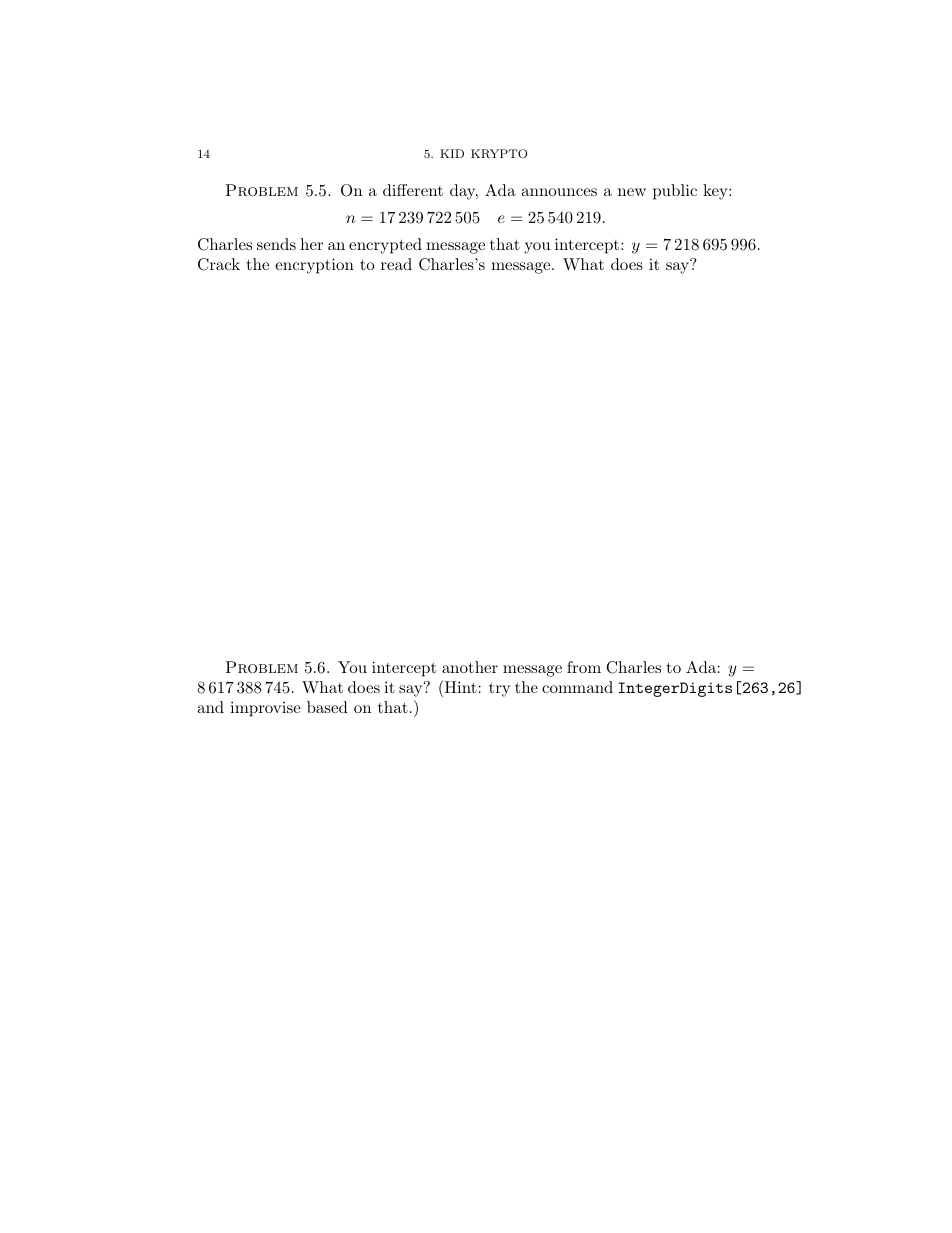 The width and height of the image is (952, 1233). I want to click on KID, so click(452, 153).
